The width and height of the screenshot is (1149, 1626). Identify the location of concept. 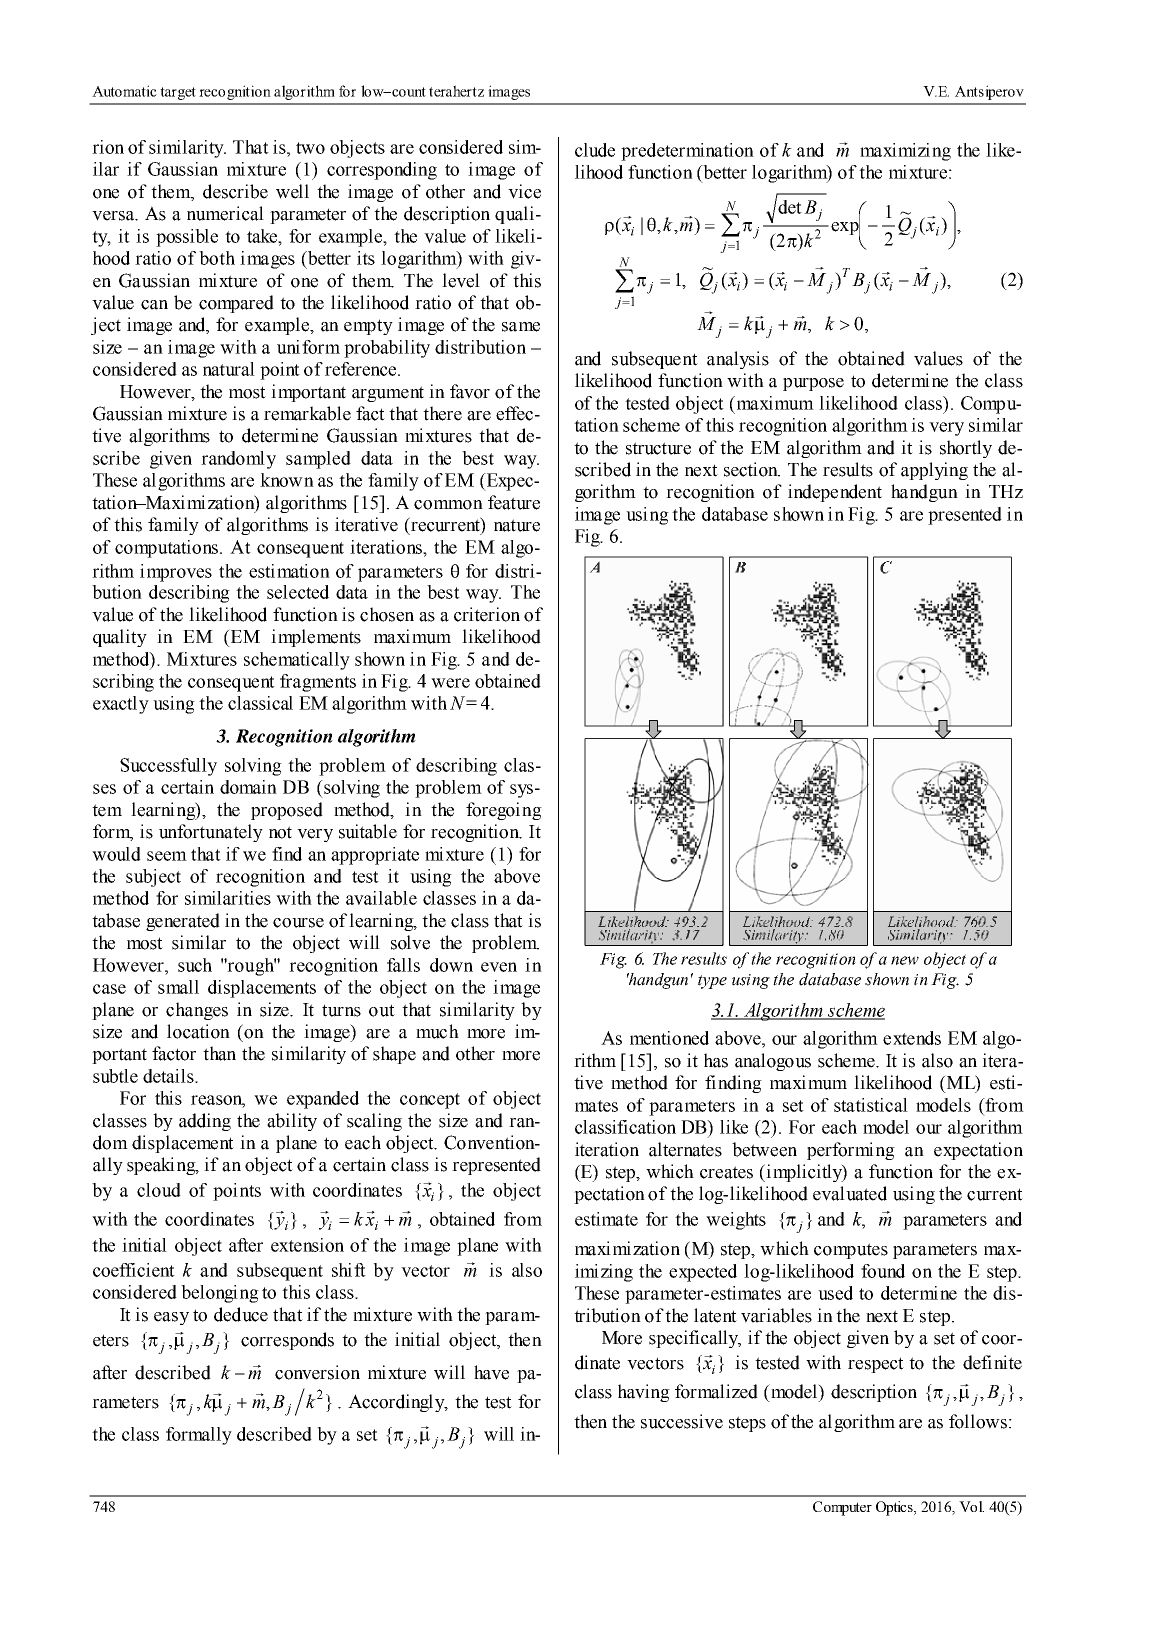
(430, 1101).
